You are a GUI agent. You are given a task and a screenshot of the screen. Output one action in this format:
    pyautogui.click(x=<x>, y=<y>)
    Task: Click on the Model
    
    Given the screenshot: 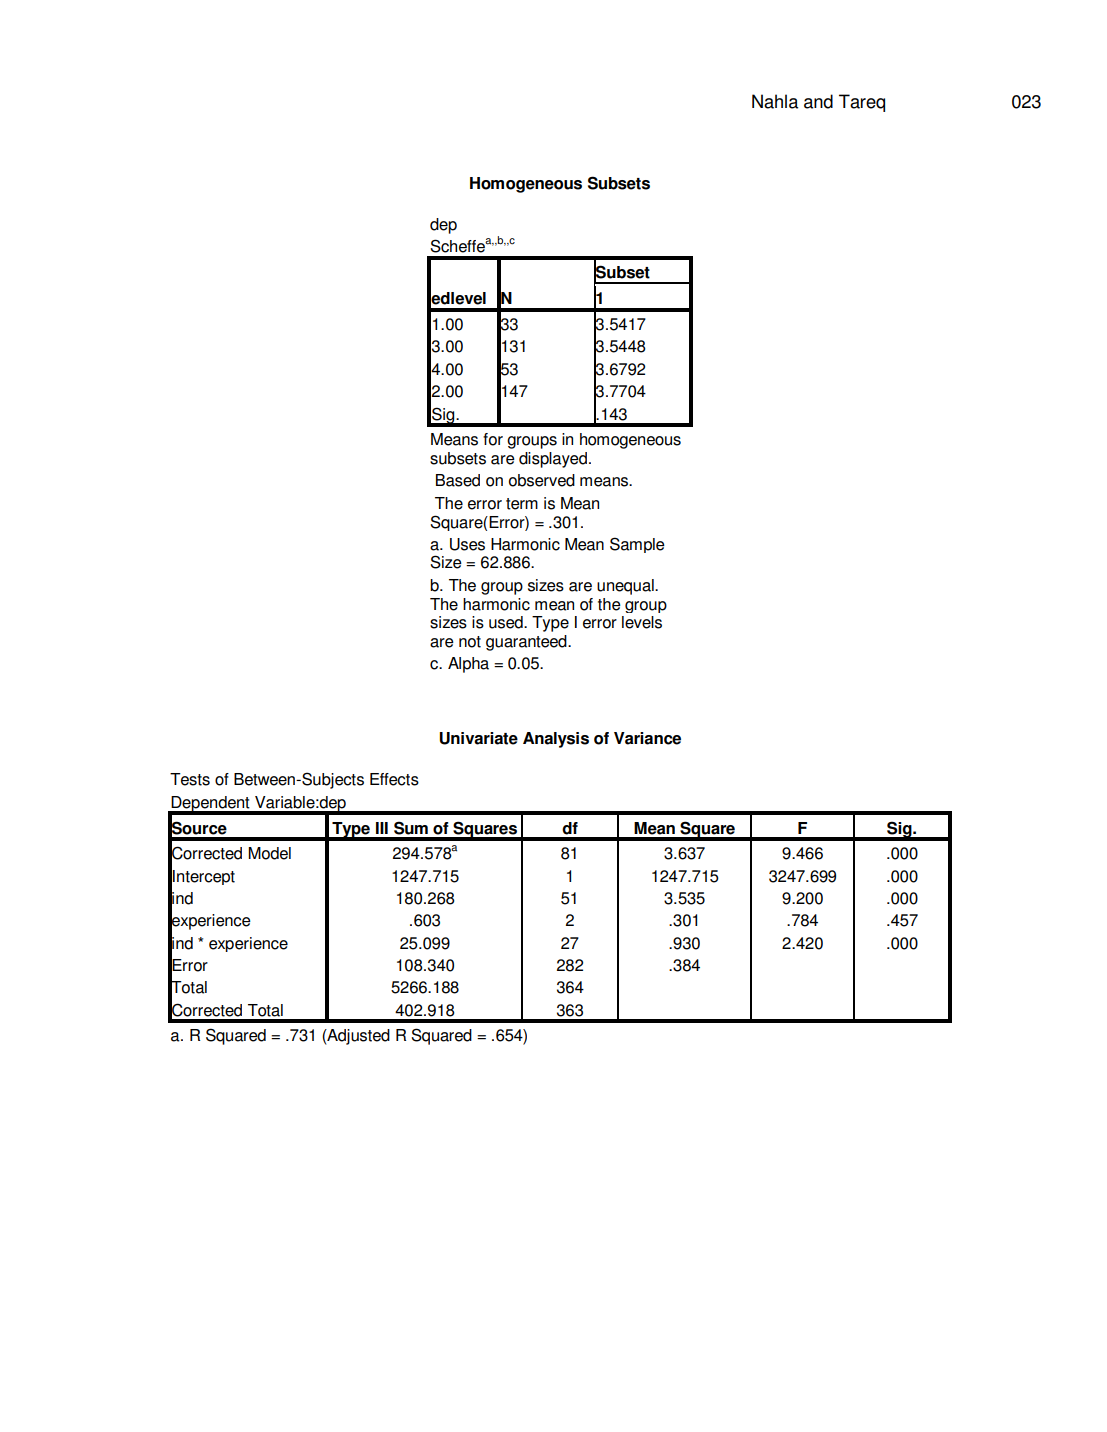 What is the action you would take?
    pyautogui.click(x=269, y=853)
